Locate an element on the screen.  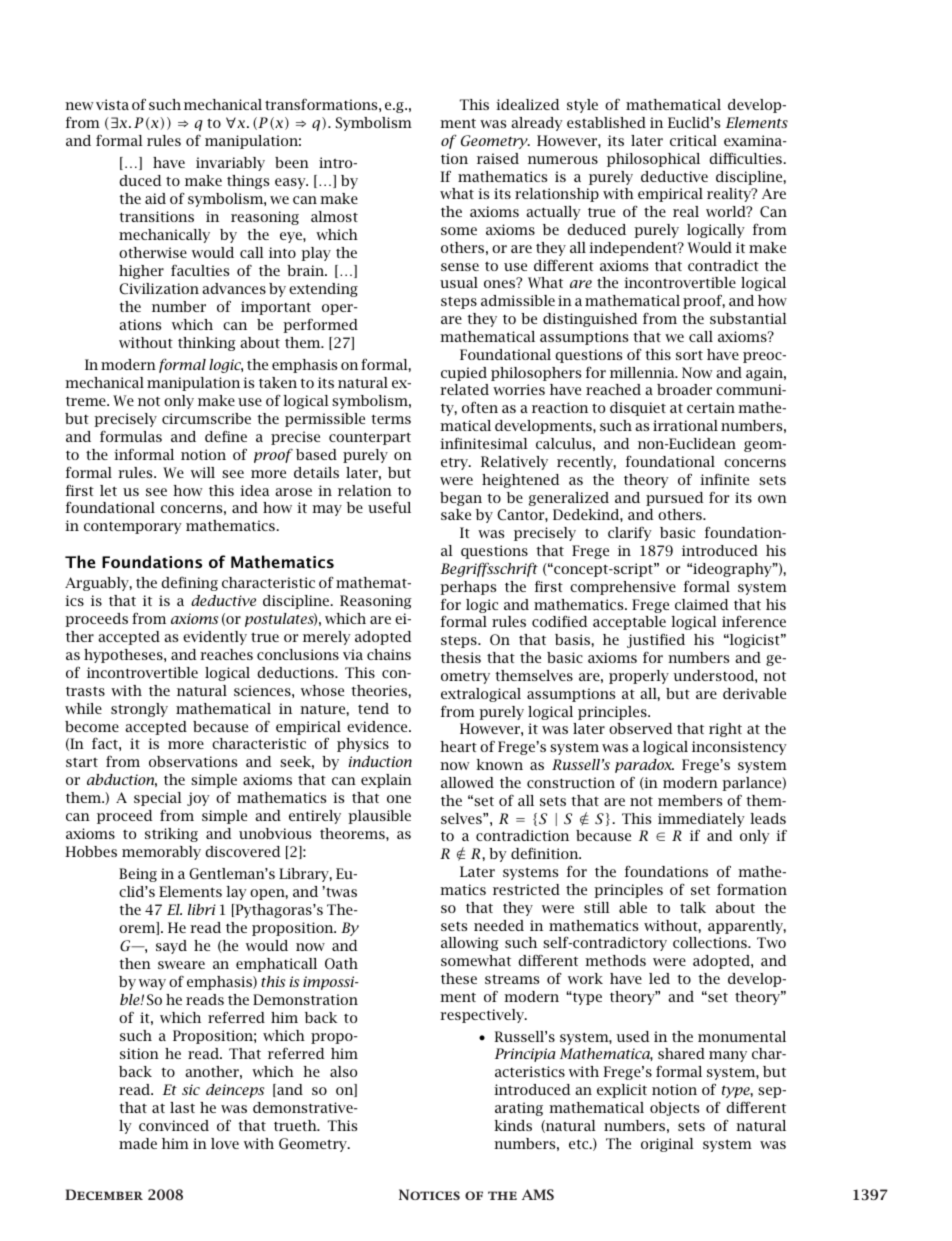
Notices is located at coordinates (429, 1194).
